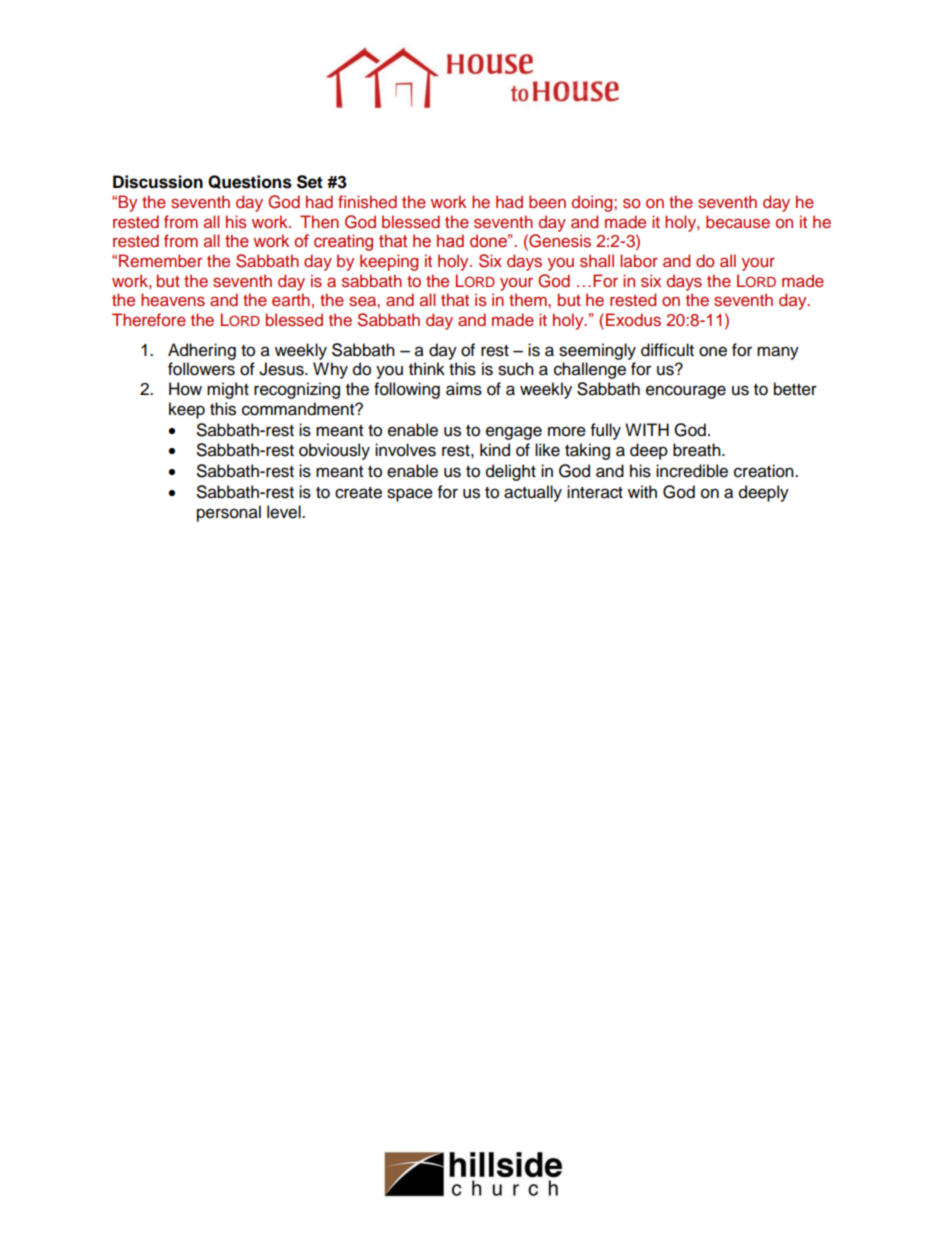 The image size is (952, 1233). Describe the element at coordinates (427, 368) in the screenshot. I see `think` at that location.
